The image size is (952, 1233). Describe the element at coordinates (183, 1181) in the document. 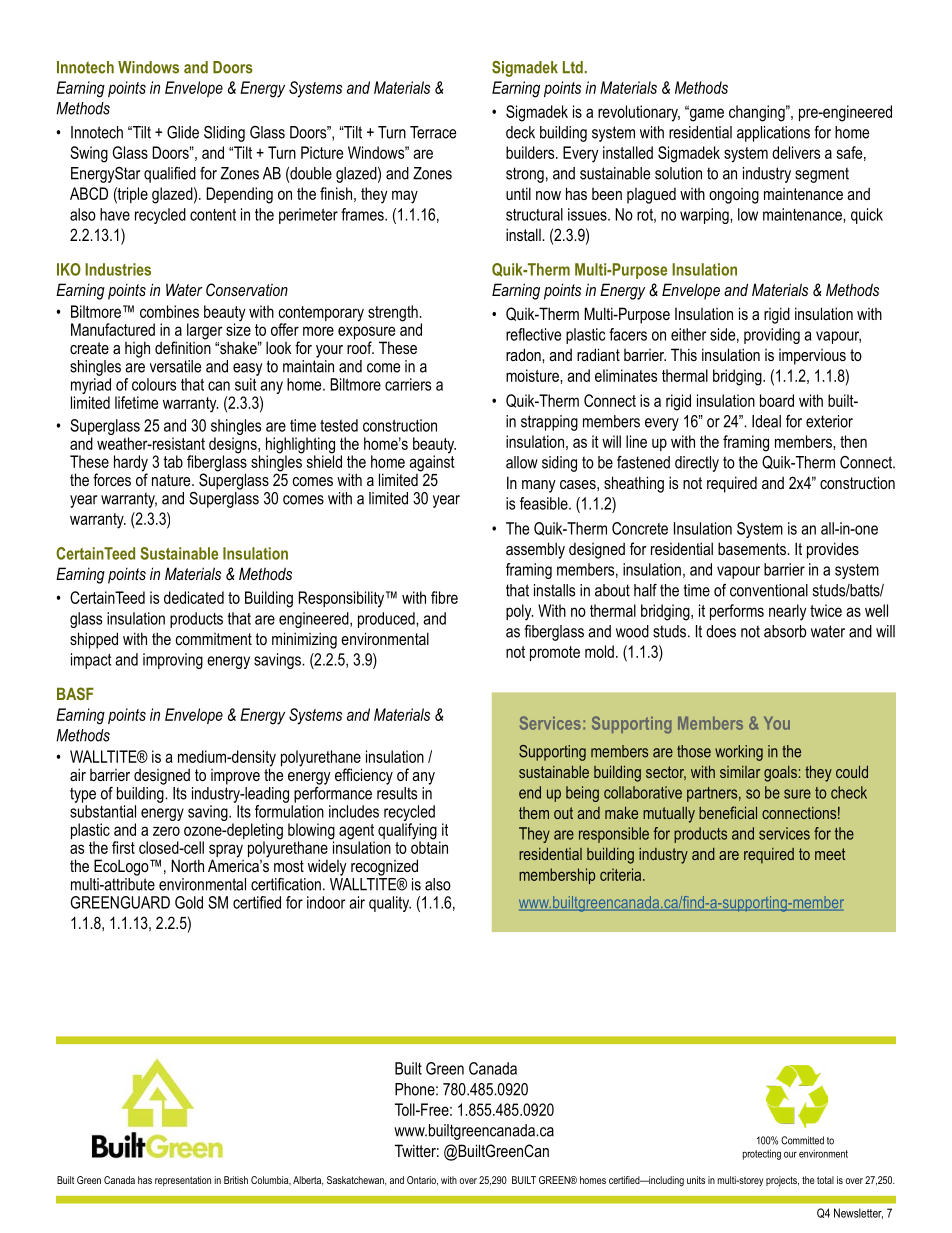

I see `representation` at that location.
